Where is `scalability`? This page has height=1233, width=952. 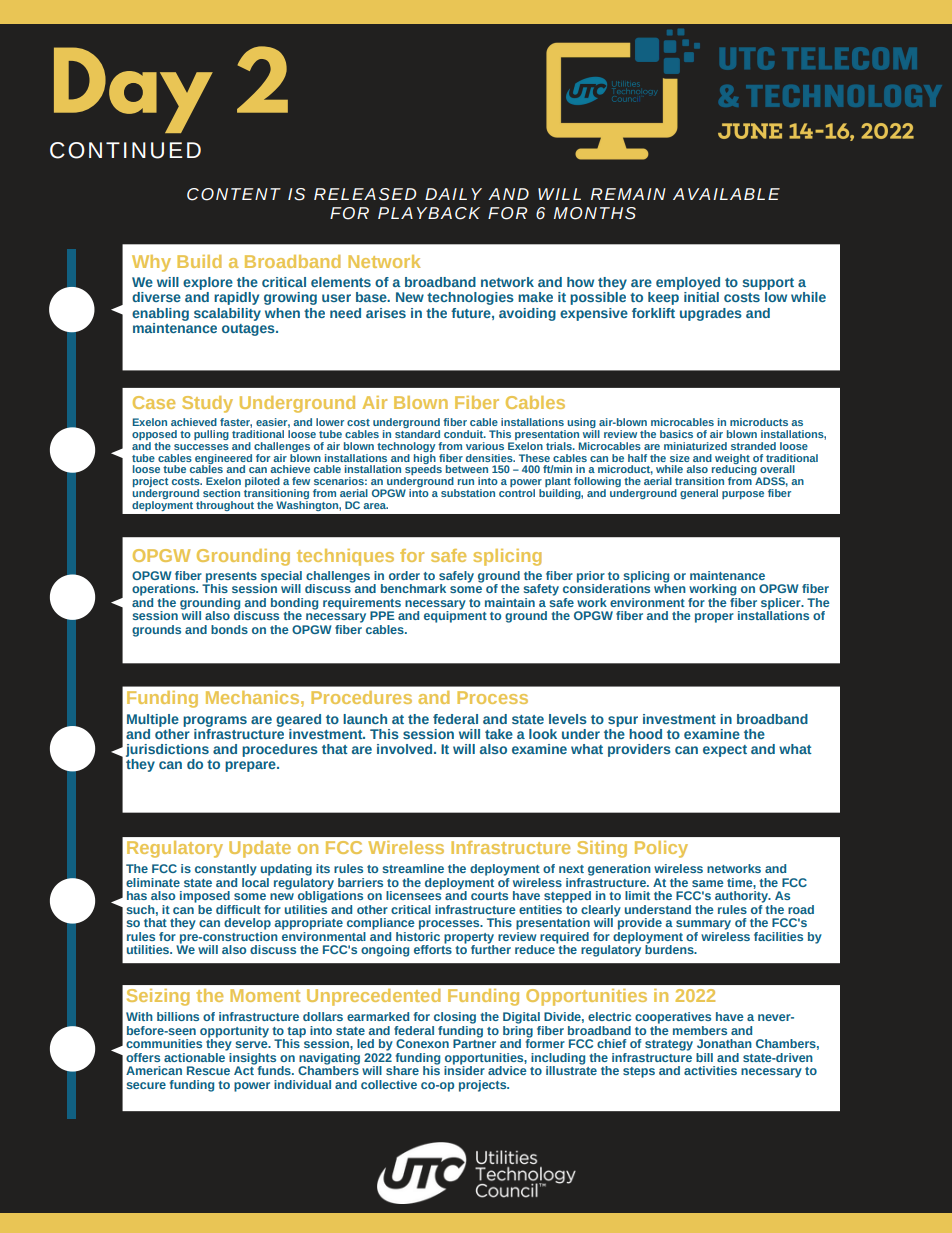 scalability is located at coordinates (227, 314).
